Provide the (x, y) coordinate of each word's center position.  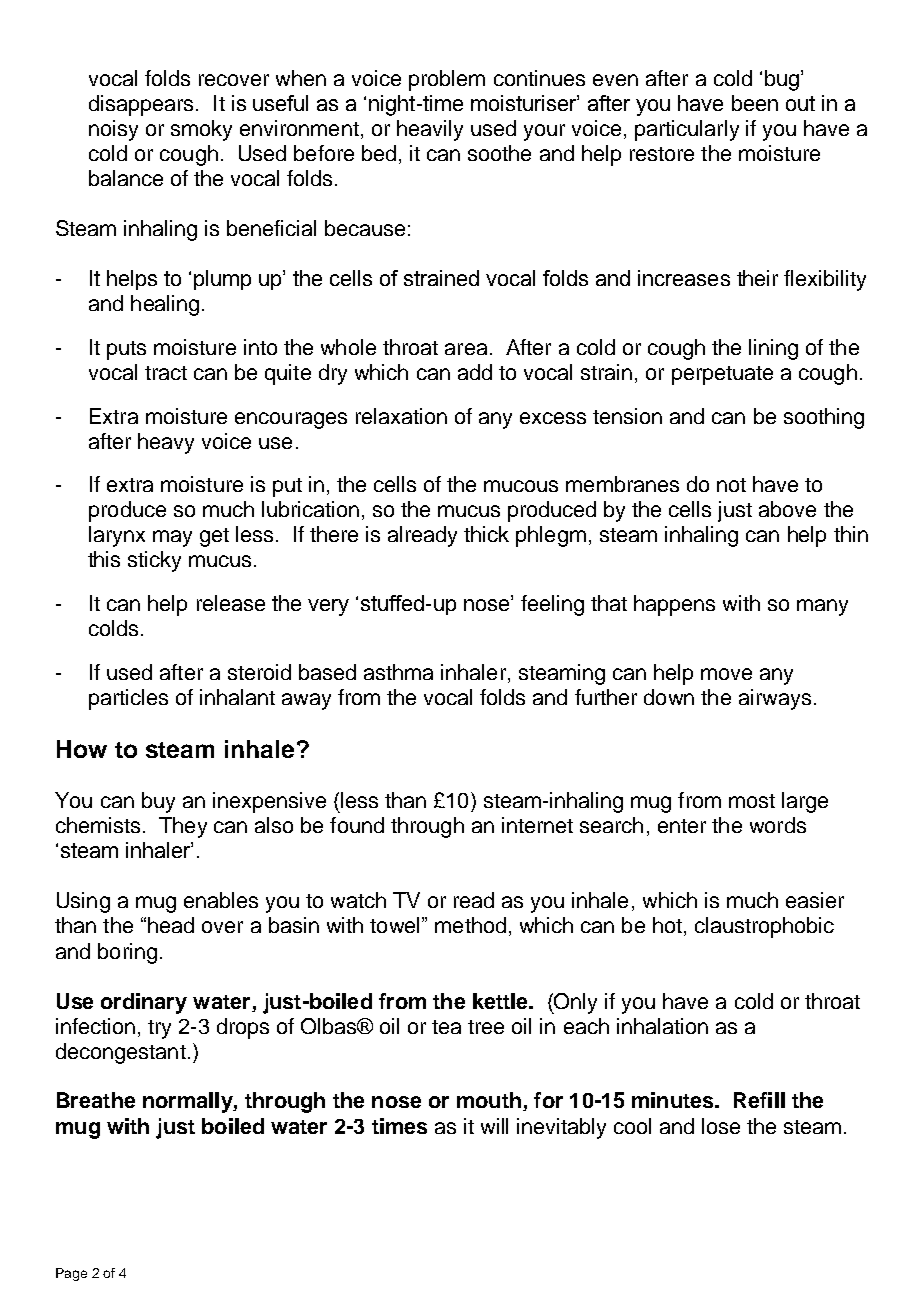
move (726, 674)
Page (71, 1274)
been (755, 103)
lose (721, 1126)
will (494, 1126)
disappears (141, 105)
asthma (398, 672)
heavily (430, 130)
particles (128, 699)
